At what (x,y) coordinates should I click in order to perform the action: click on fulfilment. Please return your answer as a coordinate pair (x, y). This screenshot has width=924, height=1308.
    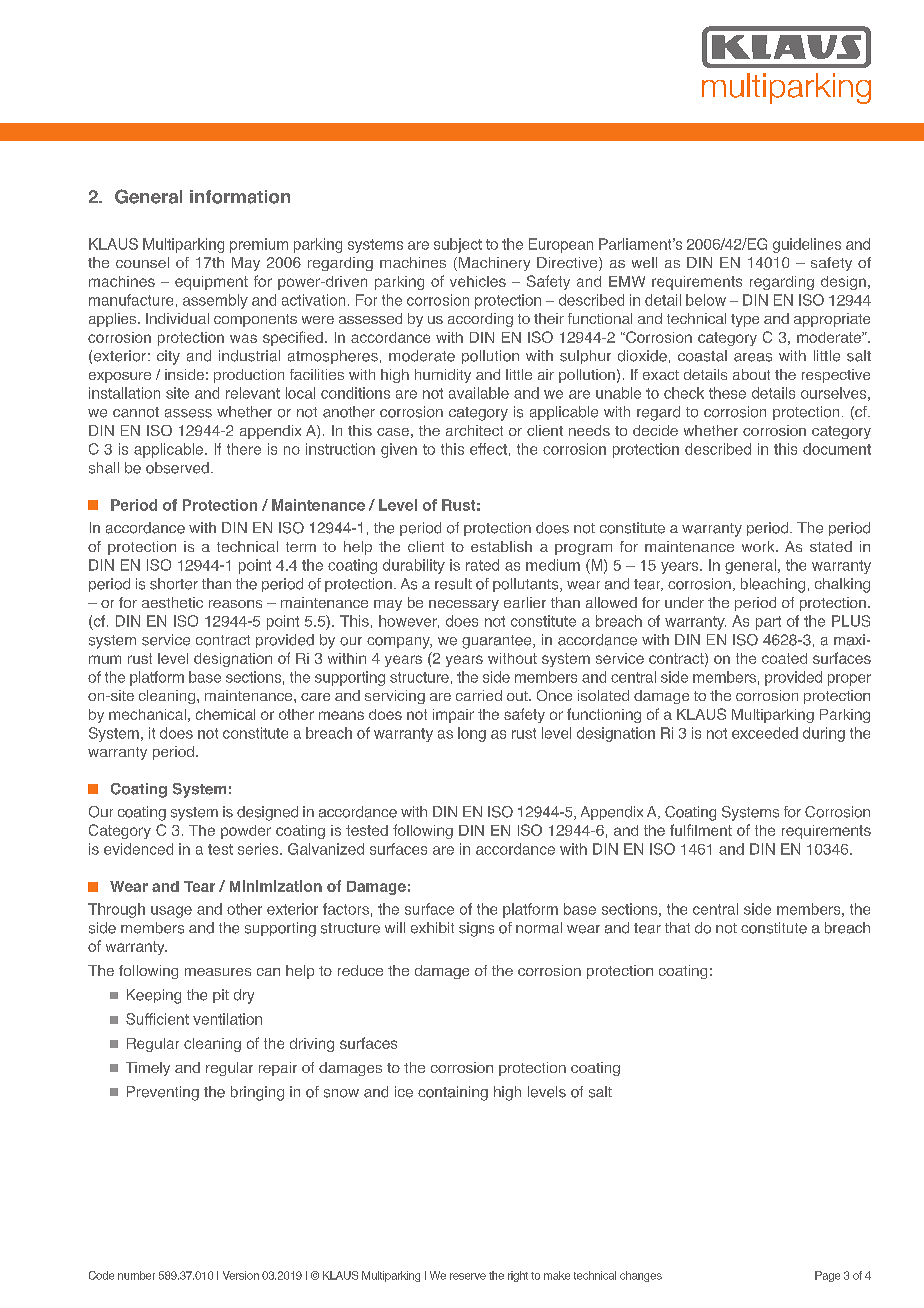
    Looking at the image, I should click on (701, 830).
